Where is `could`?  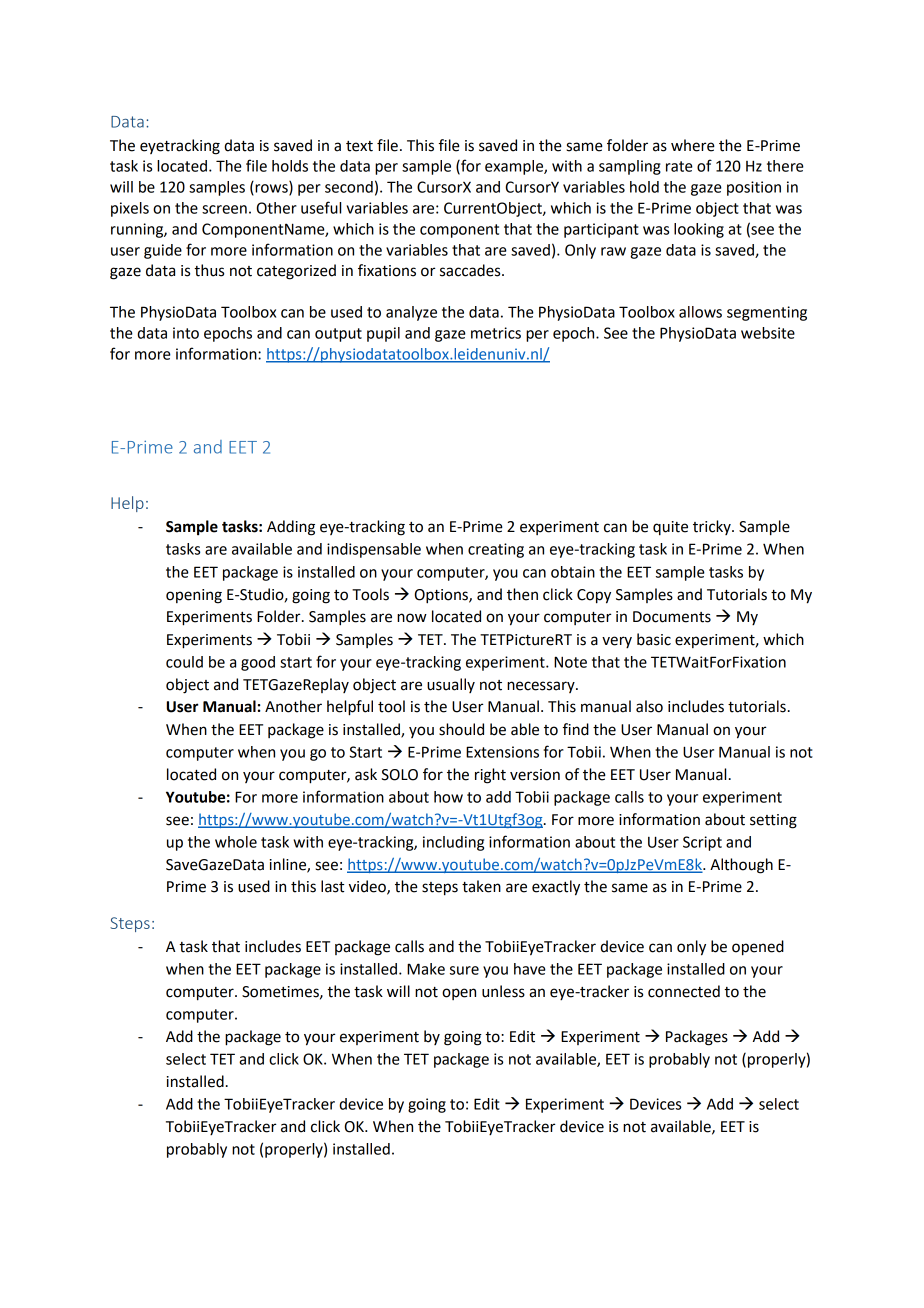
could is located at coordinates (184, 662).
